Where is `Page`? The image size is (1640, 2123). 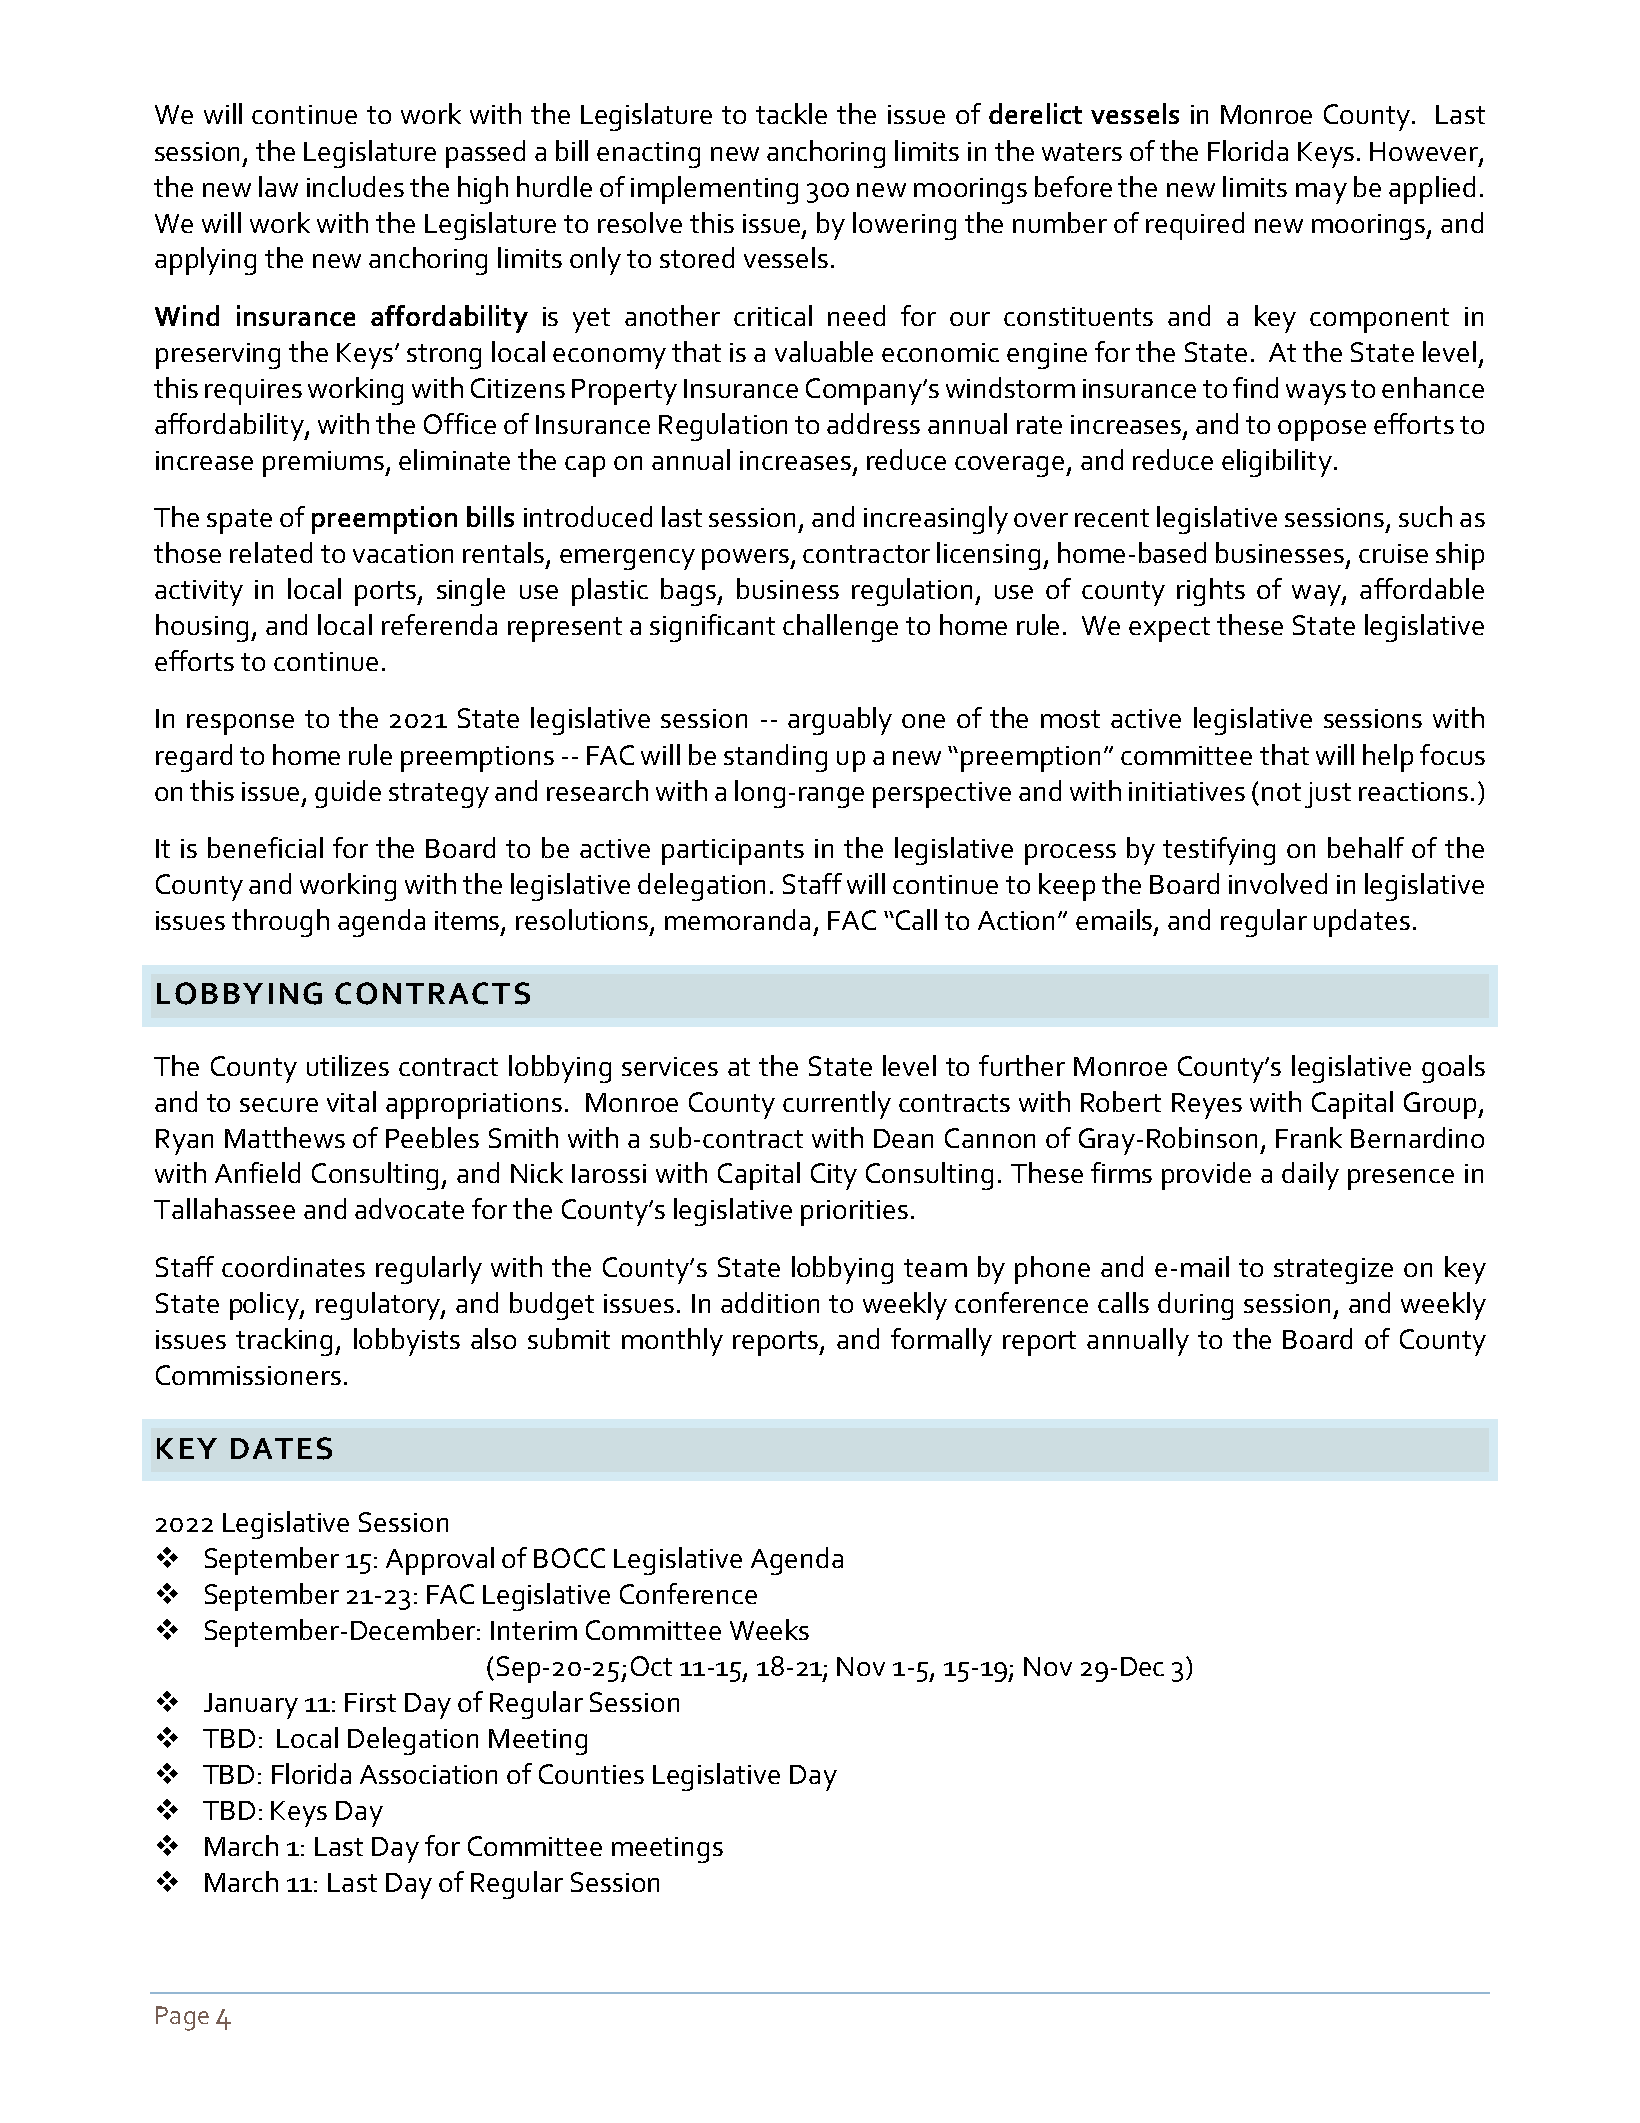
Page is located at coordinates (182, 2018).
